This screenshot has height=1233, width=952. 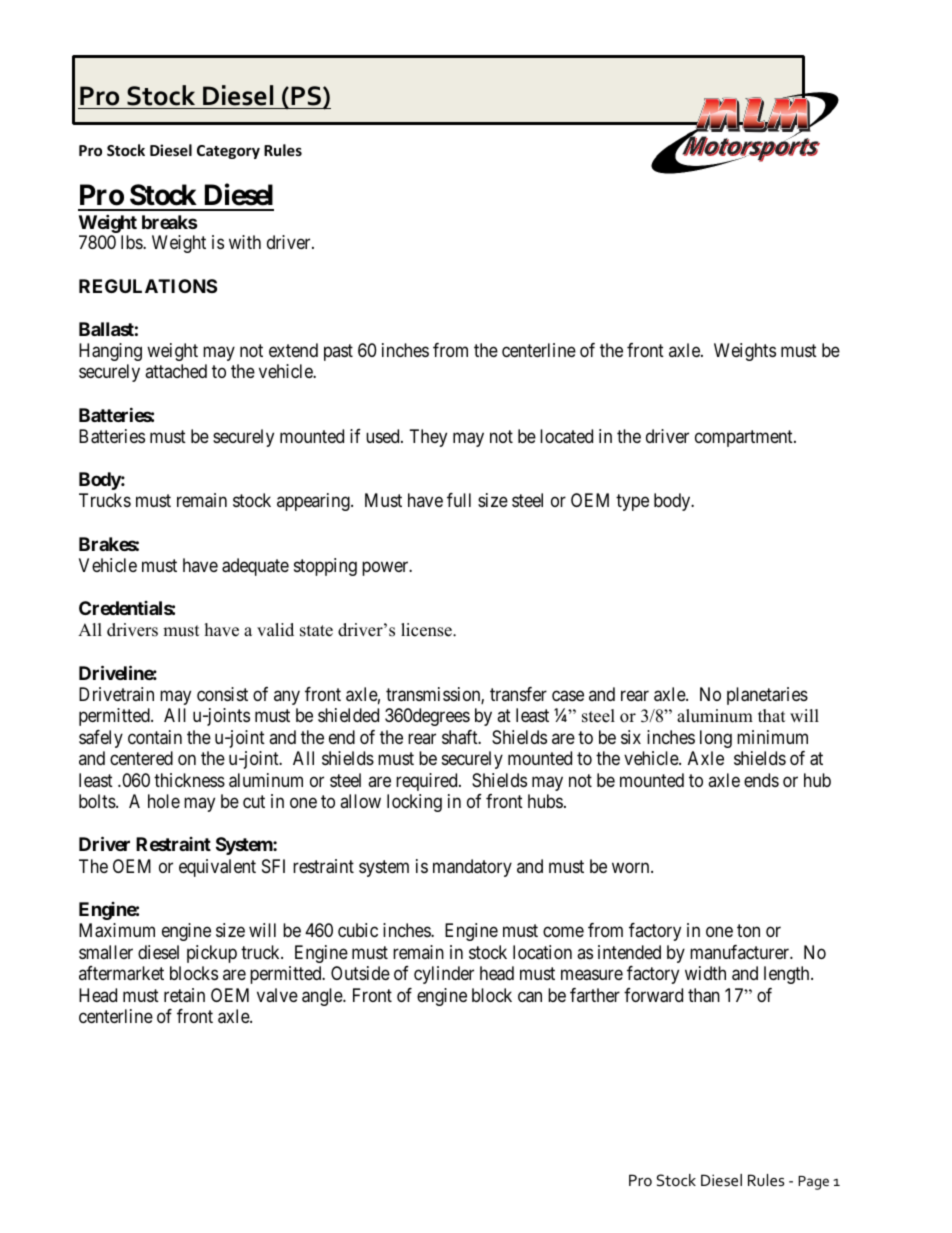 What do you see at coordinates (530, 997) in the screenshot?
I see `can` at bounding box center [530, 997].
